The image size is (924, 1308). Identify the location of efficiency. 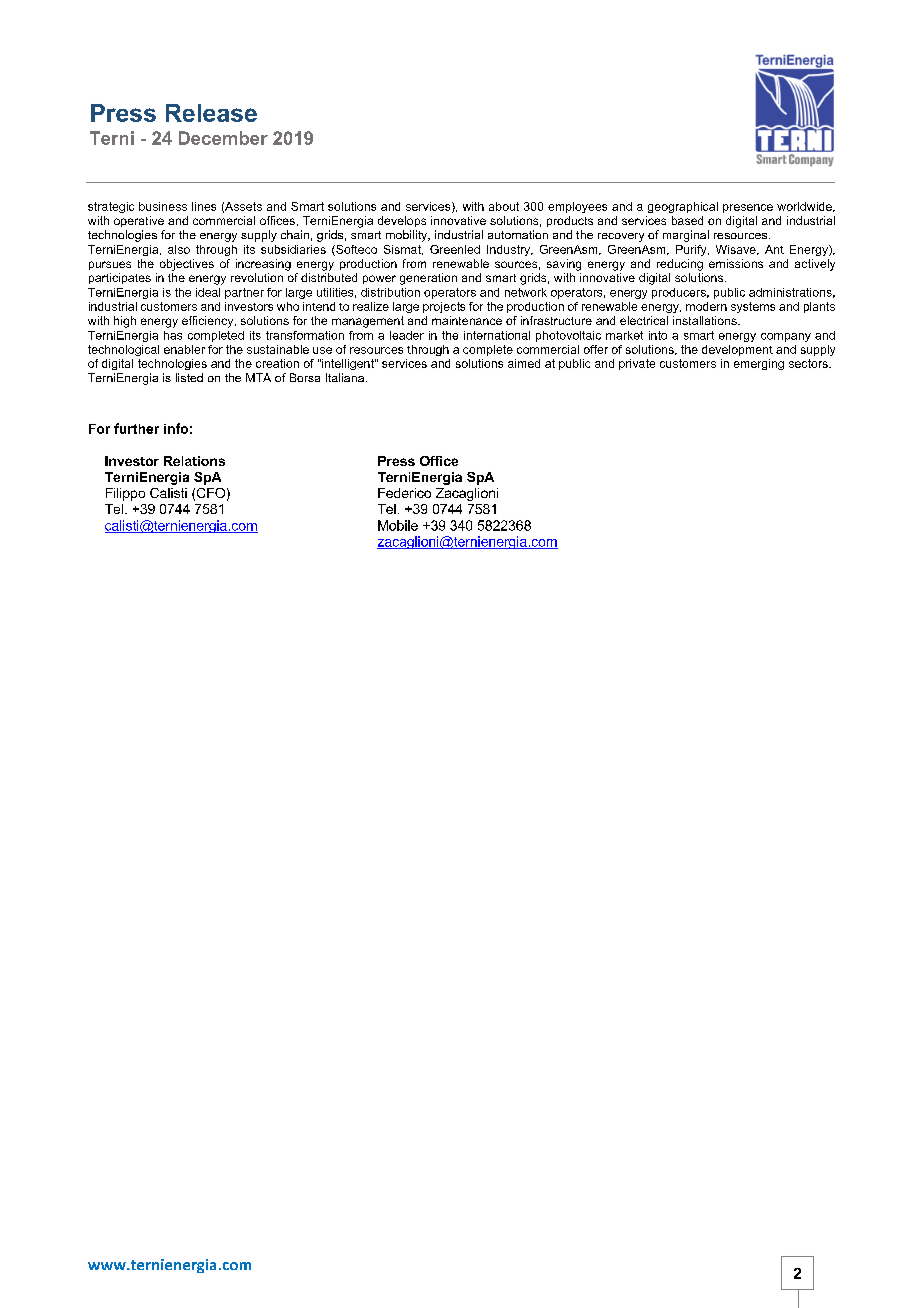
(209, 322).
